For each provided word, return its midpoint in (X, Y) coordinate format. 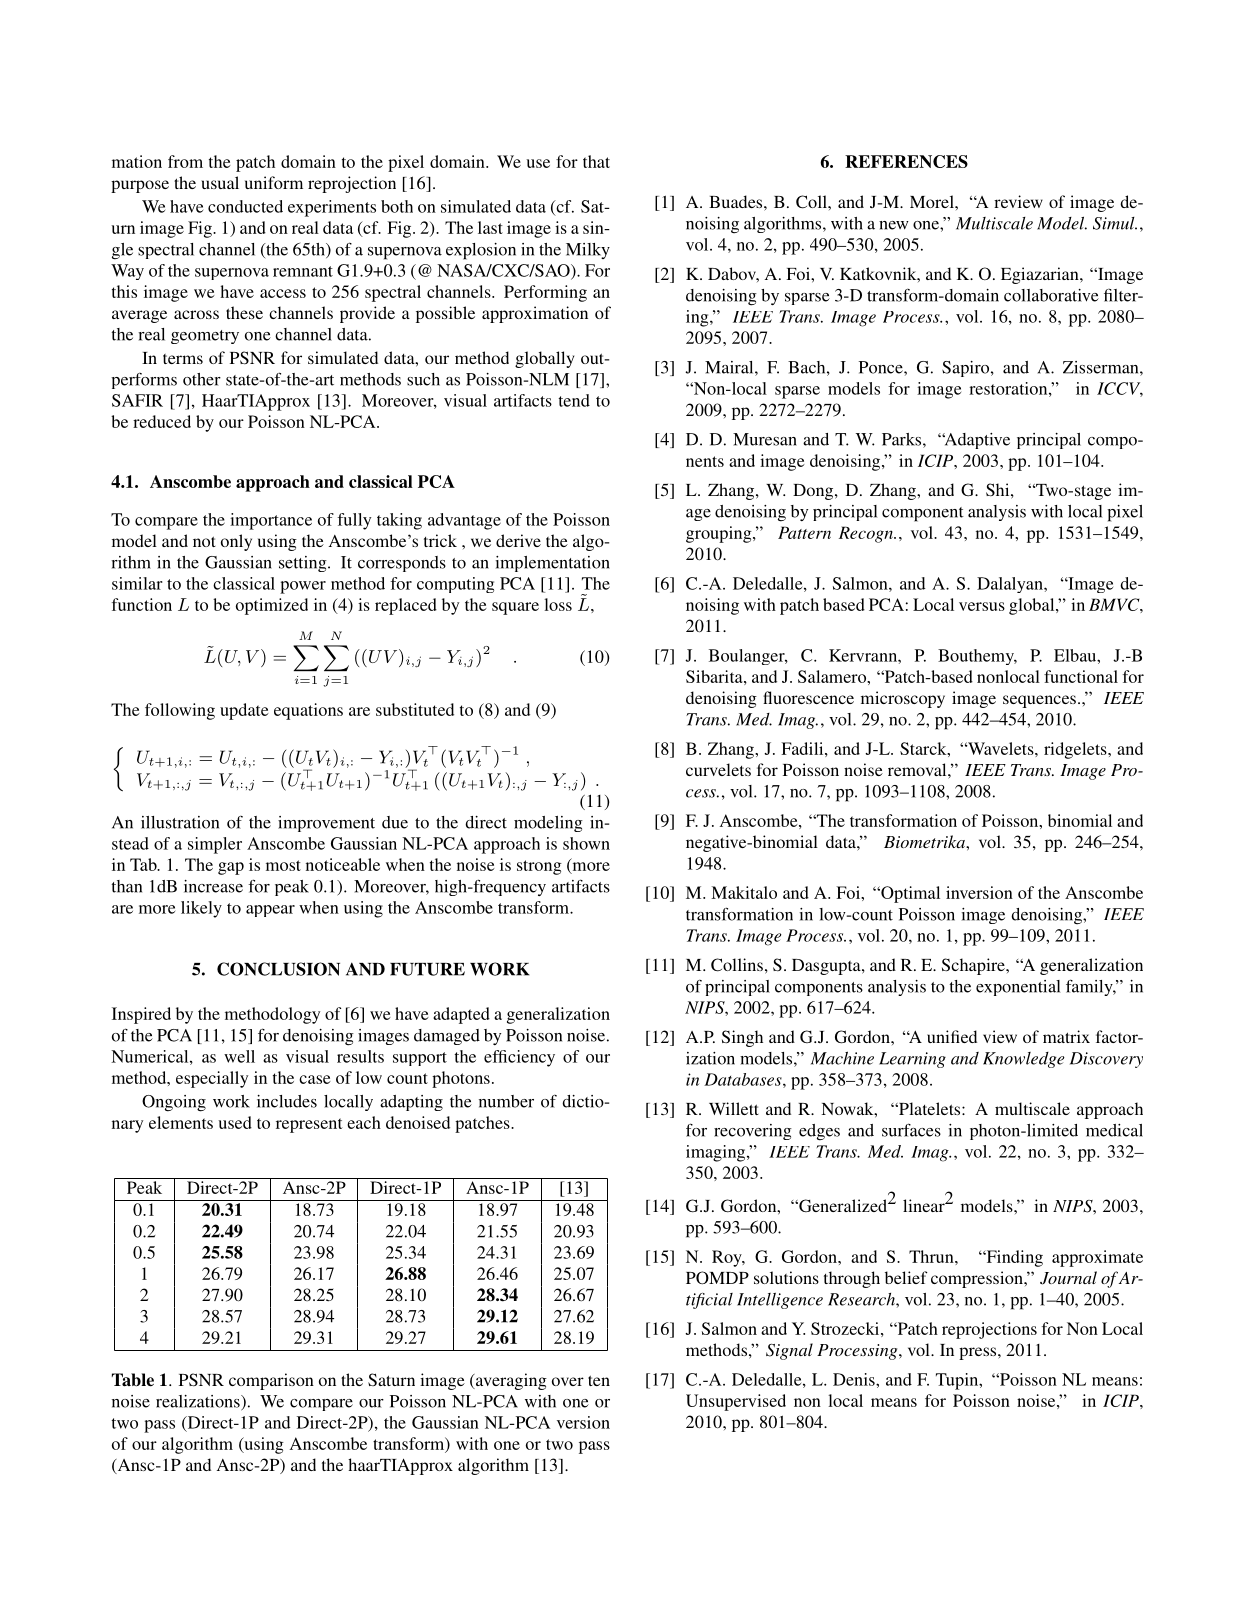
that (596, 161)
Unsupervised (736, 1402)
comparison (271, 1381)
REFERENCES (906, 161)
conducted (245, 206)
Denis (855, 1379)
